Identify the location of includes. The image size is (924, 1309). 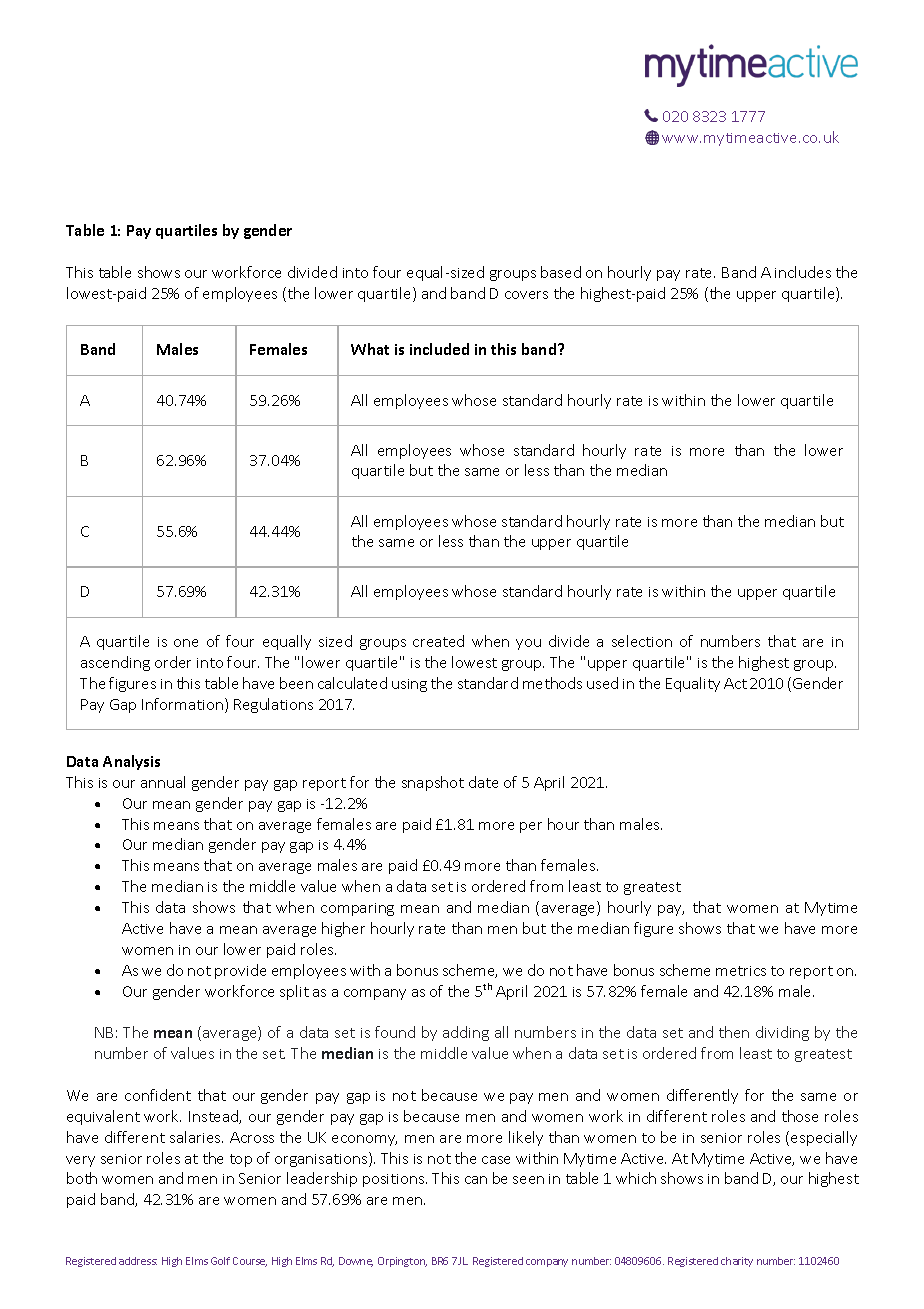
(803, 272).
